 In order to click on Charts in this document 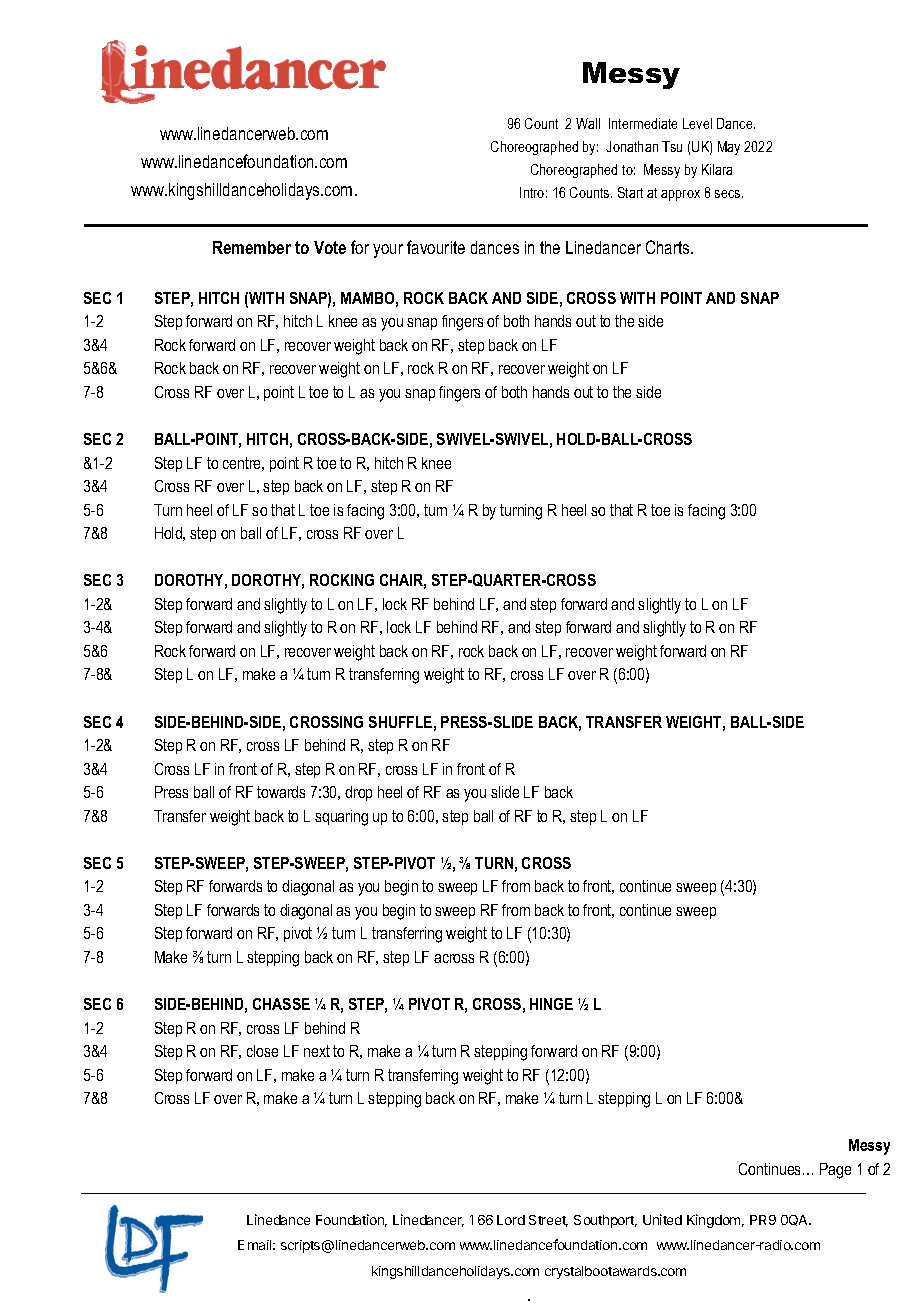, I will do `click(669, 247)`.
